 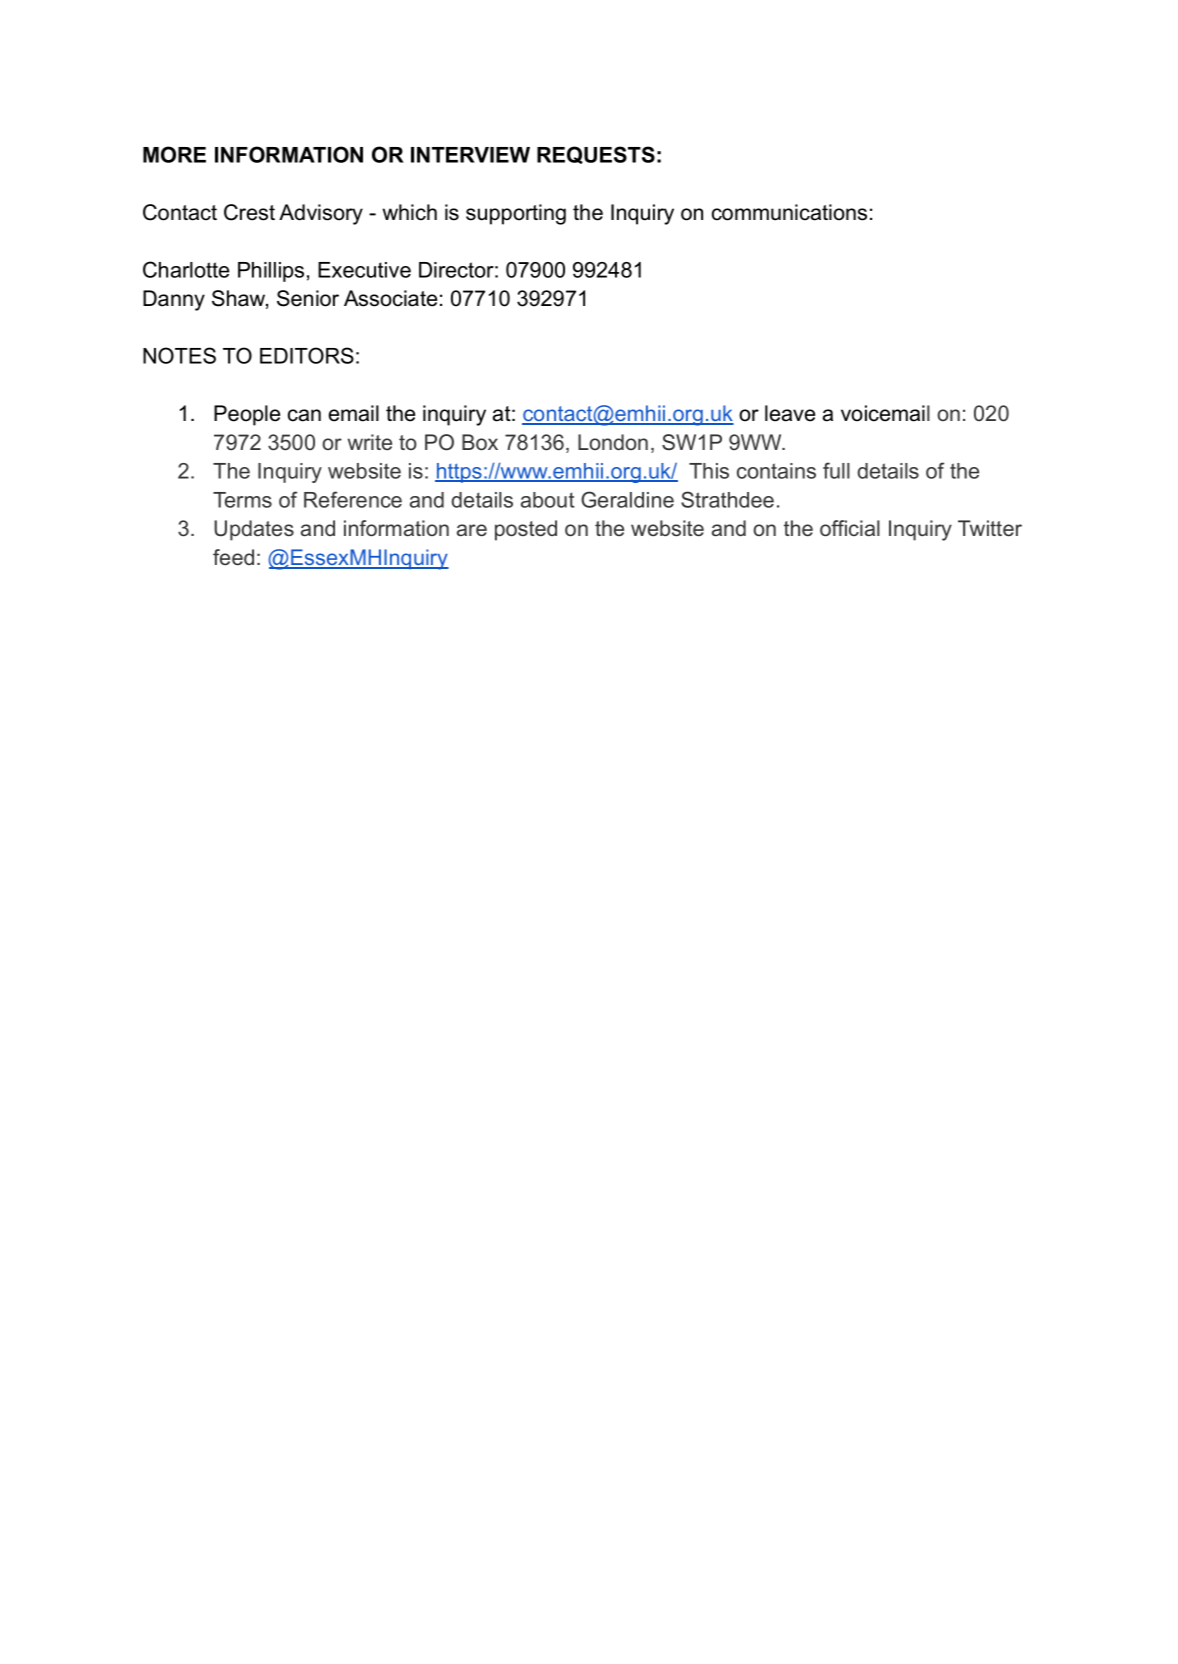 I want to click on Terms, so click(x=242, y=500).
